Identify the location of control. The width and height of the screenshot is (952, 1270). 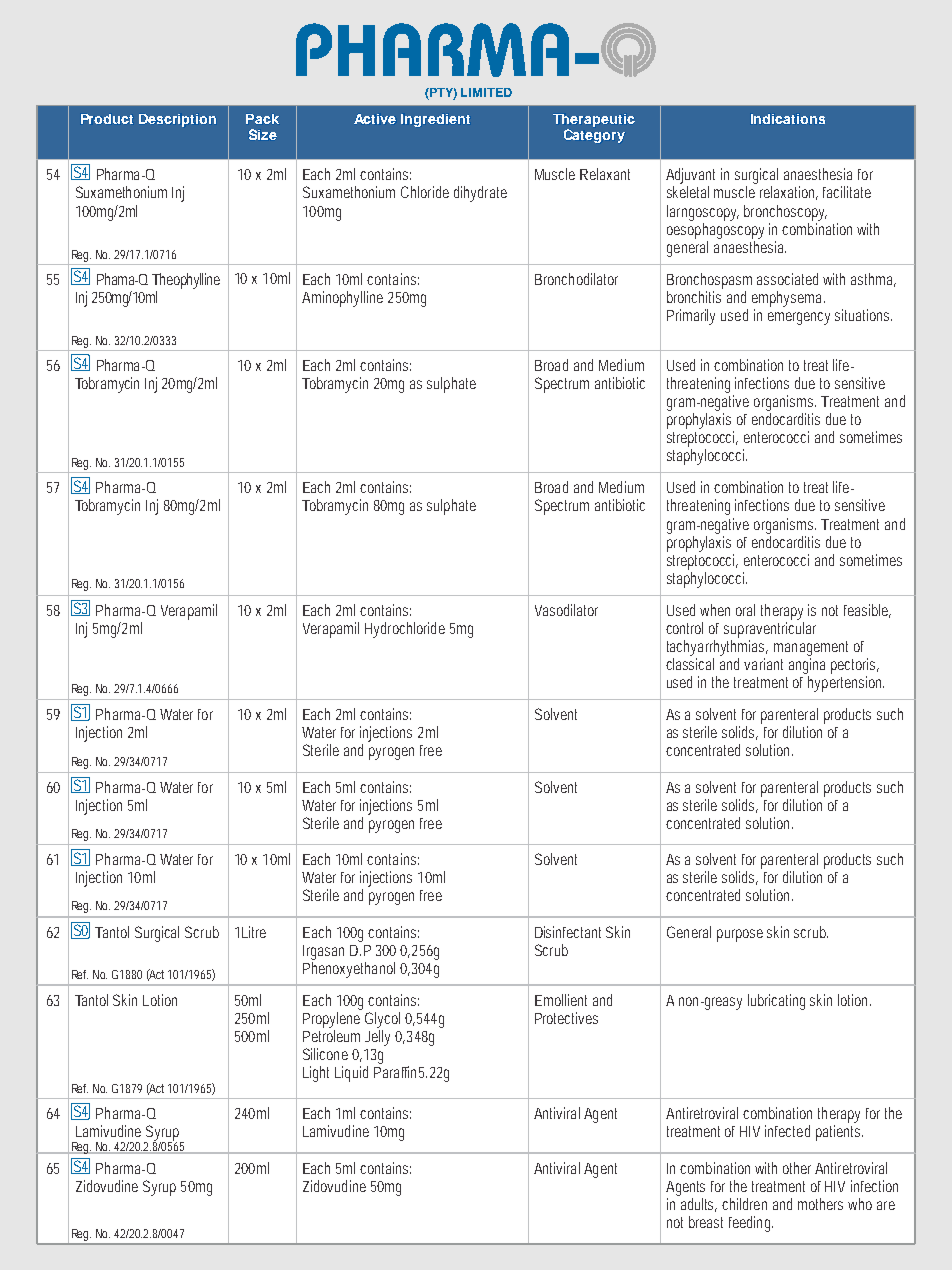
(684, 628).
